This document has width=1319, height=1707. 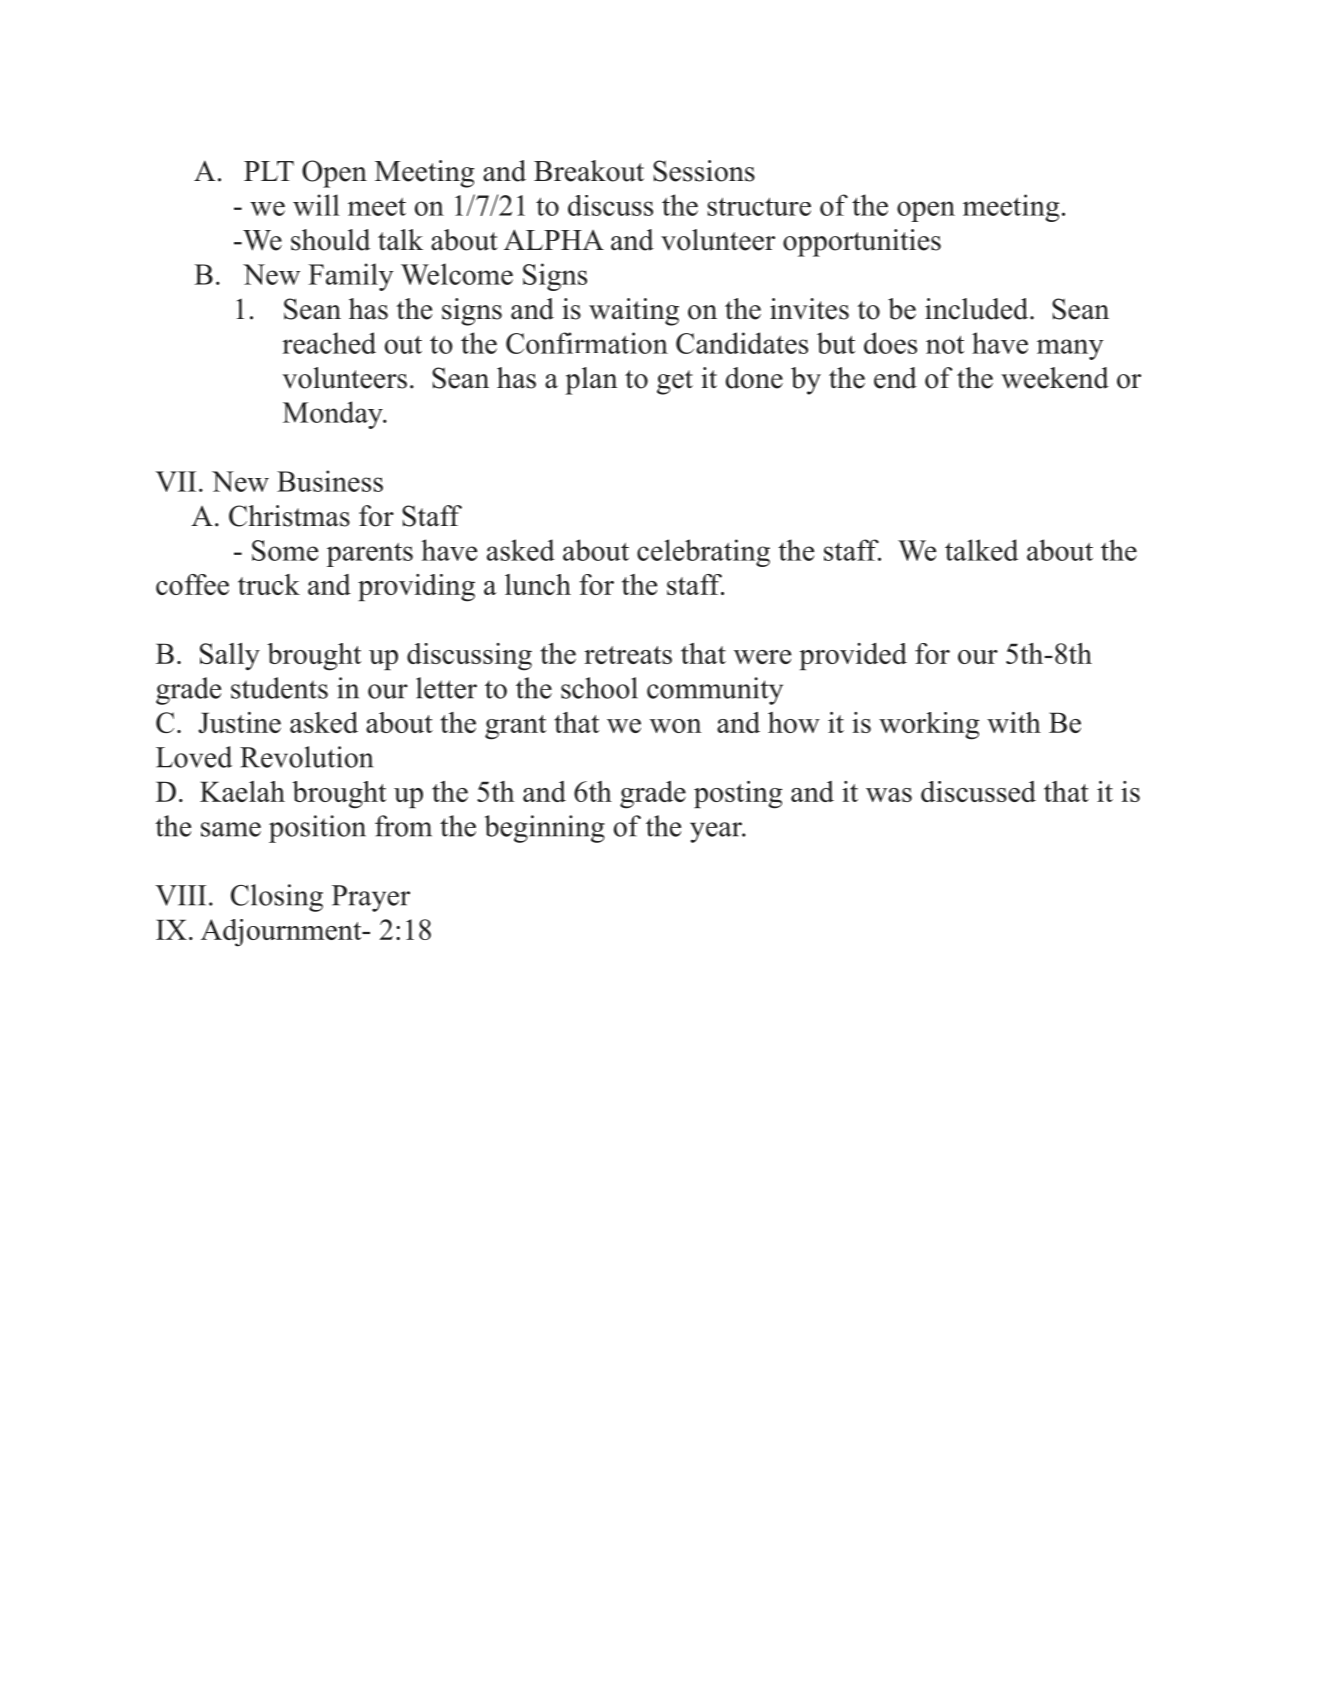 I want to click on beginning, so click(x=545, y=829).
